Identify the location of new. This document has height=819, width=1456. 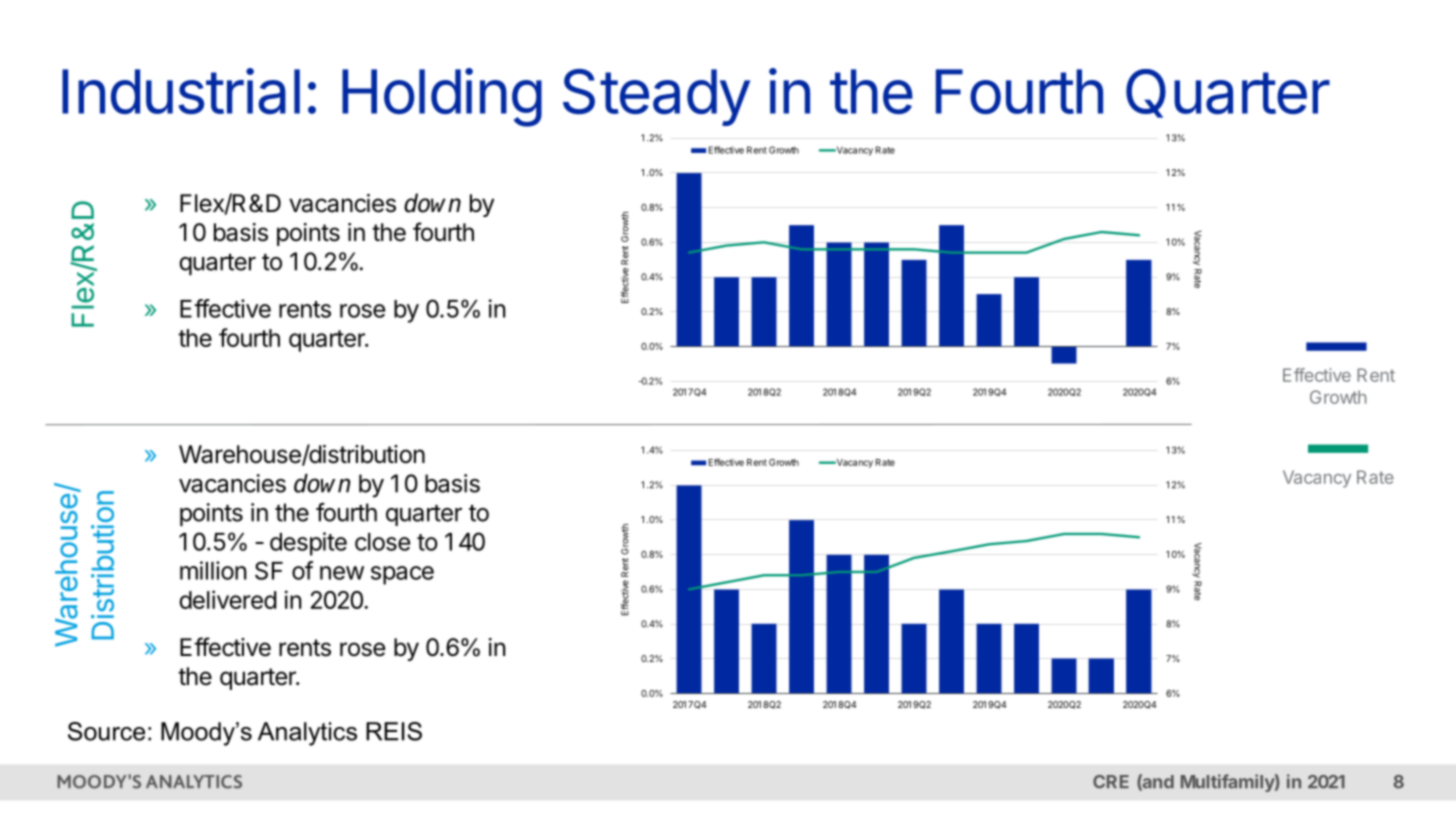
(342, 573).
